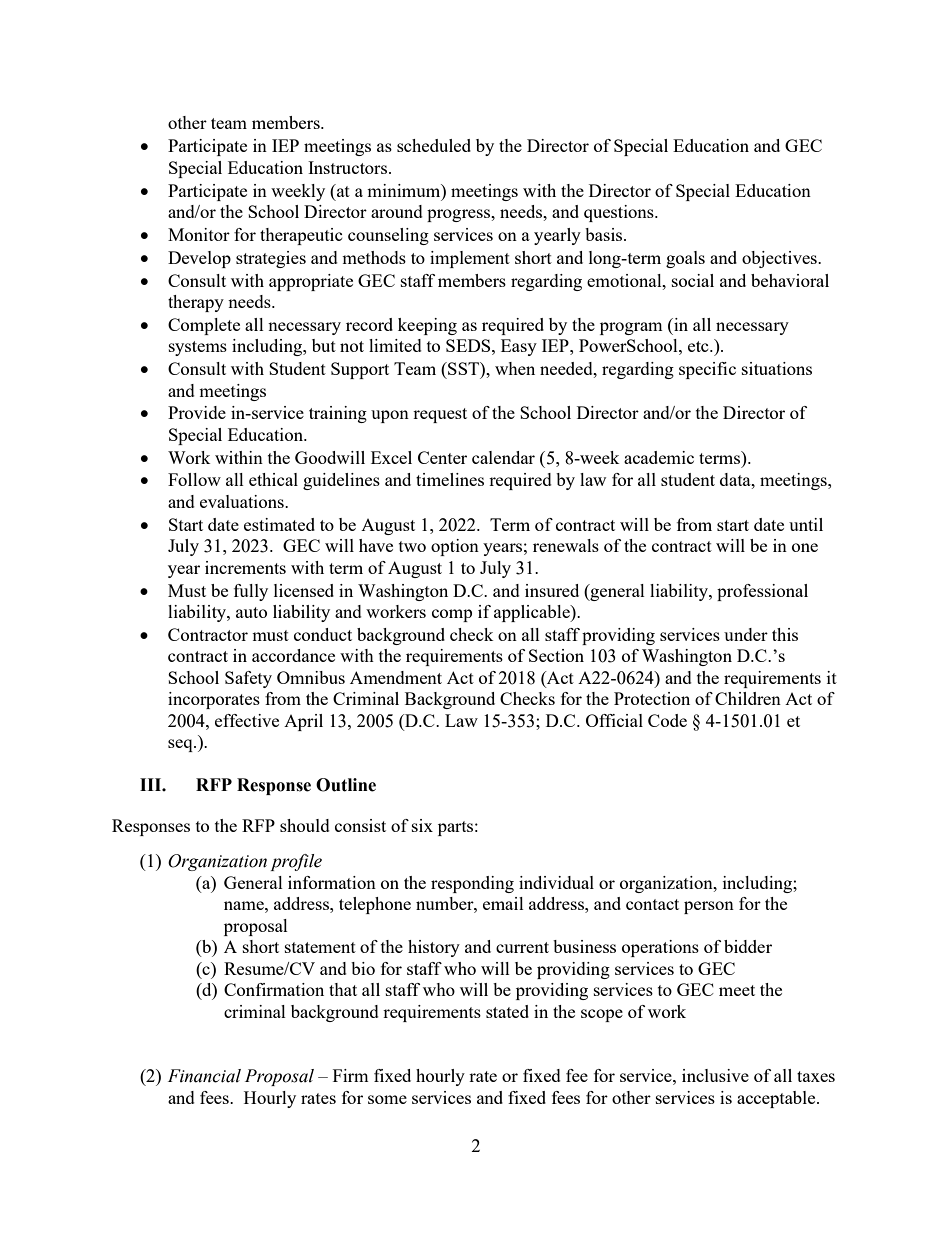  Describe the element at coordinates (251, 612) in the screenshot. I see `auto` at that location.
